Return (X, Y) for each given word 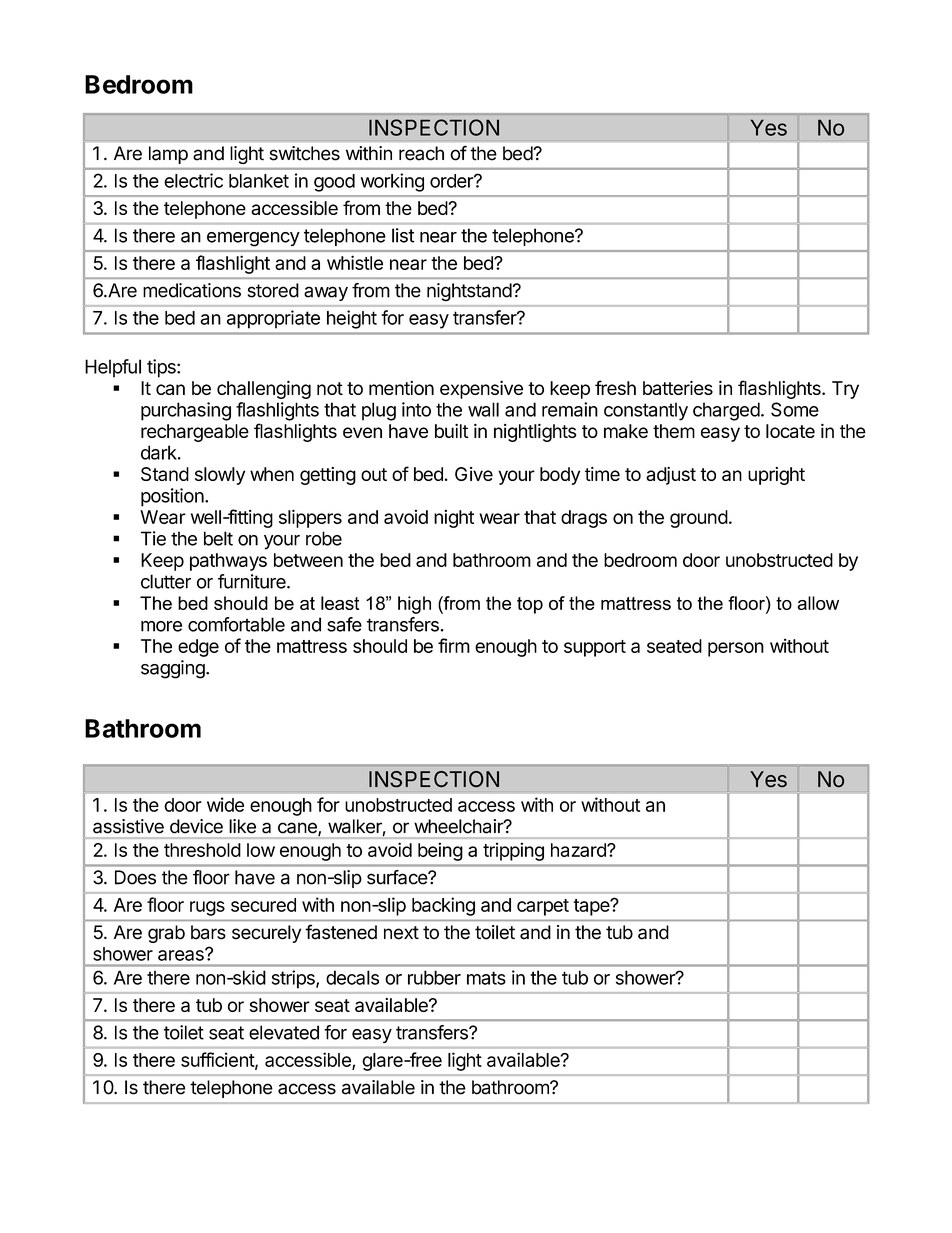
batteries (678, 388)
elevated (284, 1032)
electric (193, 180)
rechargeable (195, 433)
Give (474, 474)
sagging (174, 669)
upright (776, 476)
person (736, 649)
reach (421, 153)
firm (454, 645)
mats (486, 978)
